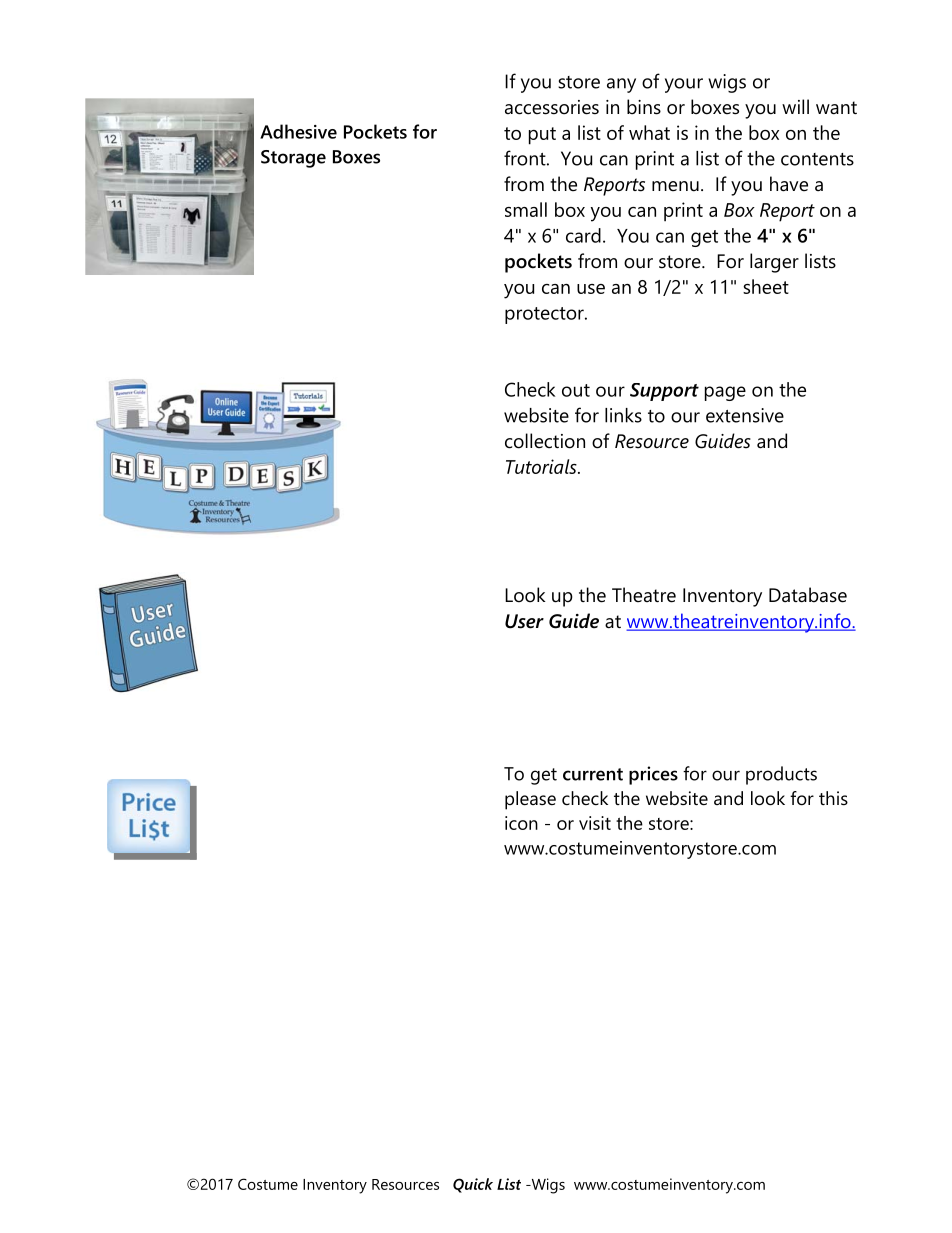 This screenshot has height=1233, width=952. I want to click on products, so click(781, 775).
